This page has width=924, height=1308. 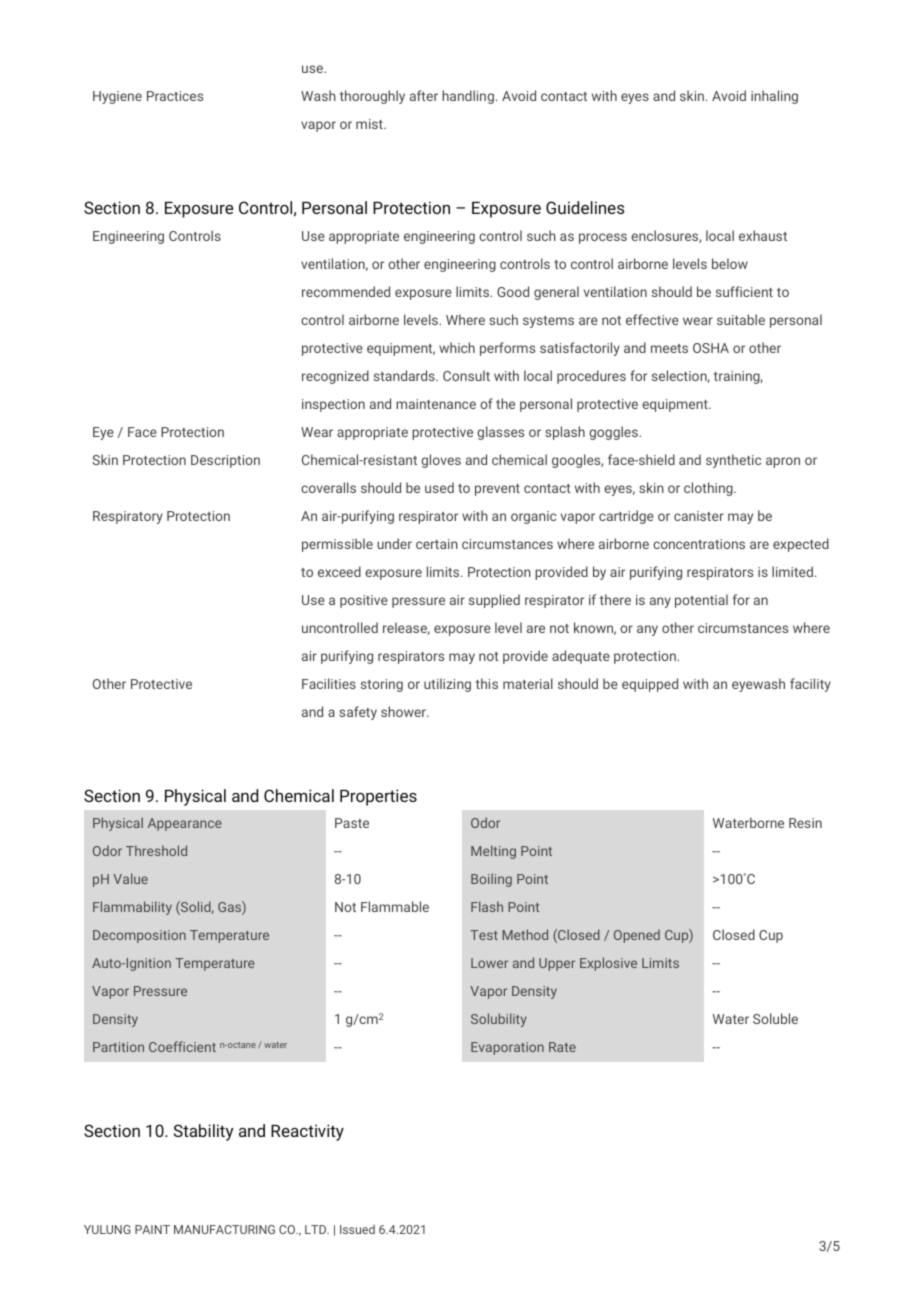 I want to click on Facilities, so click(x=329, y=683).
